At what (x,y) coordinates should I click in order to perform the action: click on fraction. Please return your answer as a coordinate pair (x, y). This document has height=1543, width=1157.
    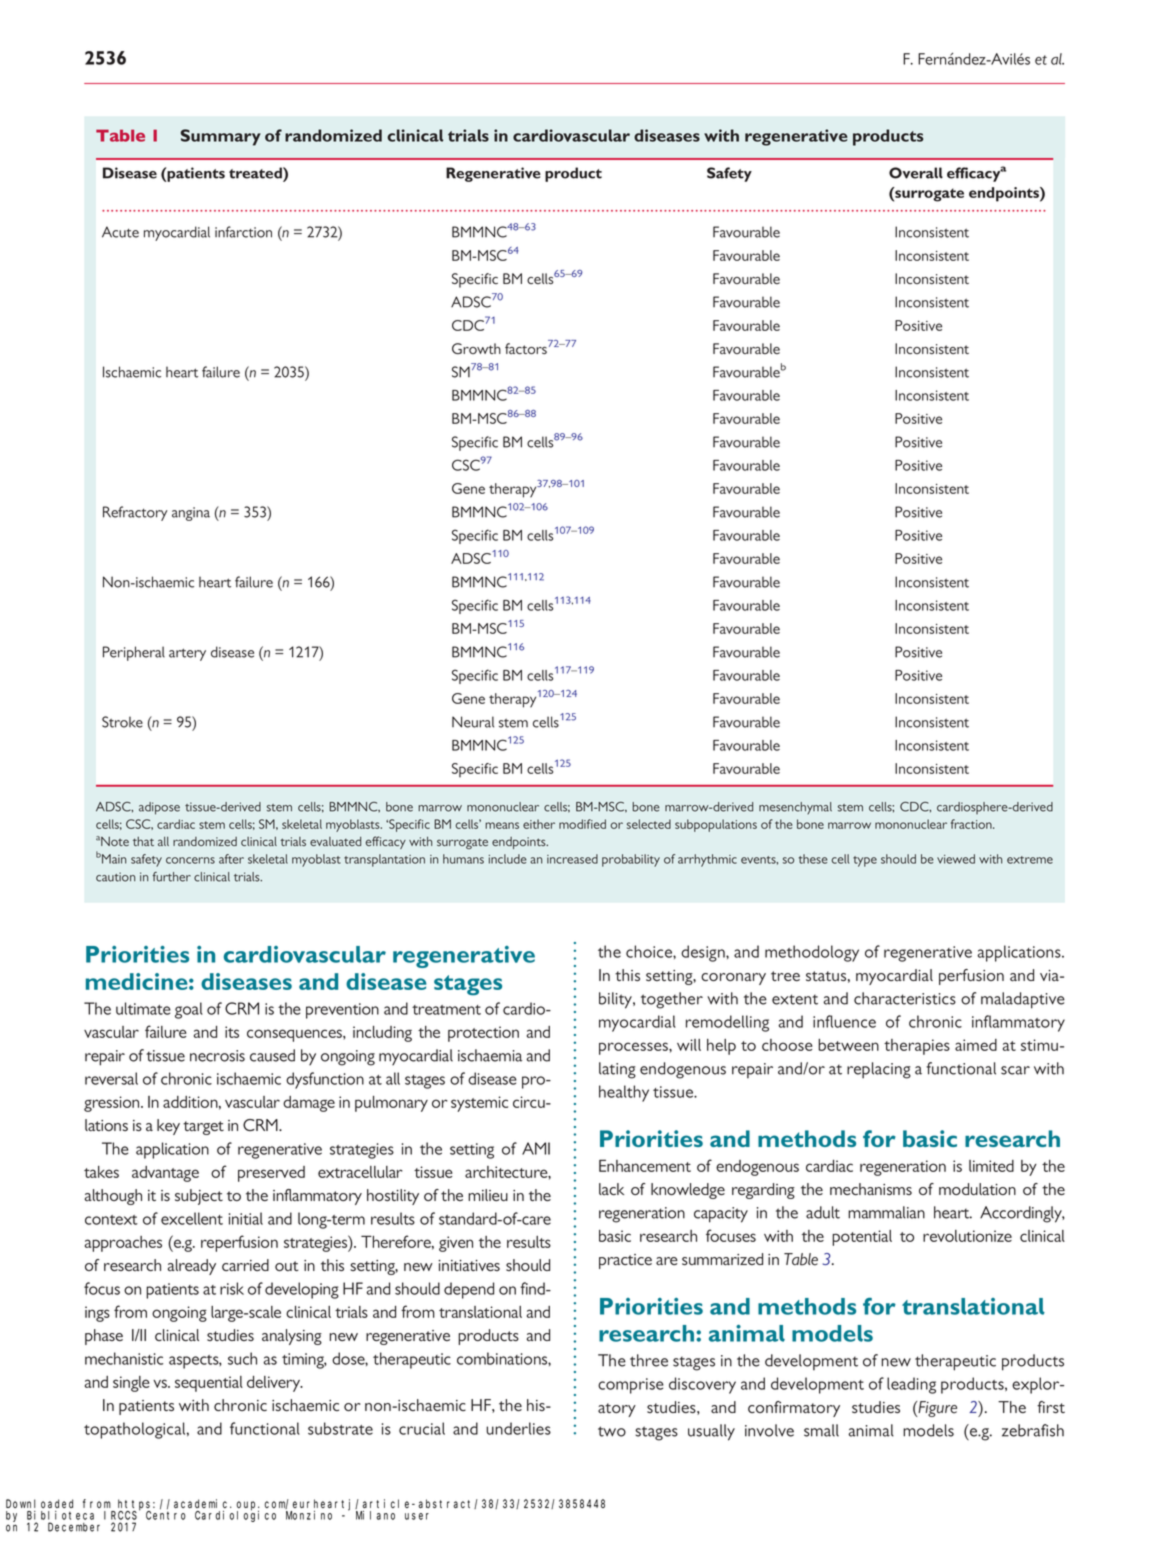
    Looking at the image, I should click on (972, 824).
